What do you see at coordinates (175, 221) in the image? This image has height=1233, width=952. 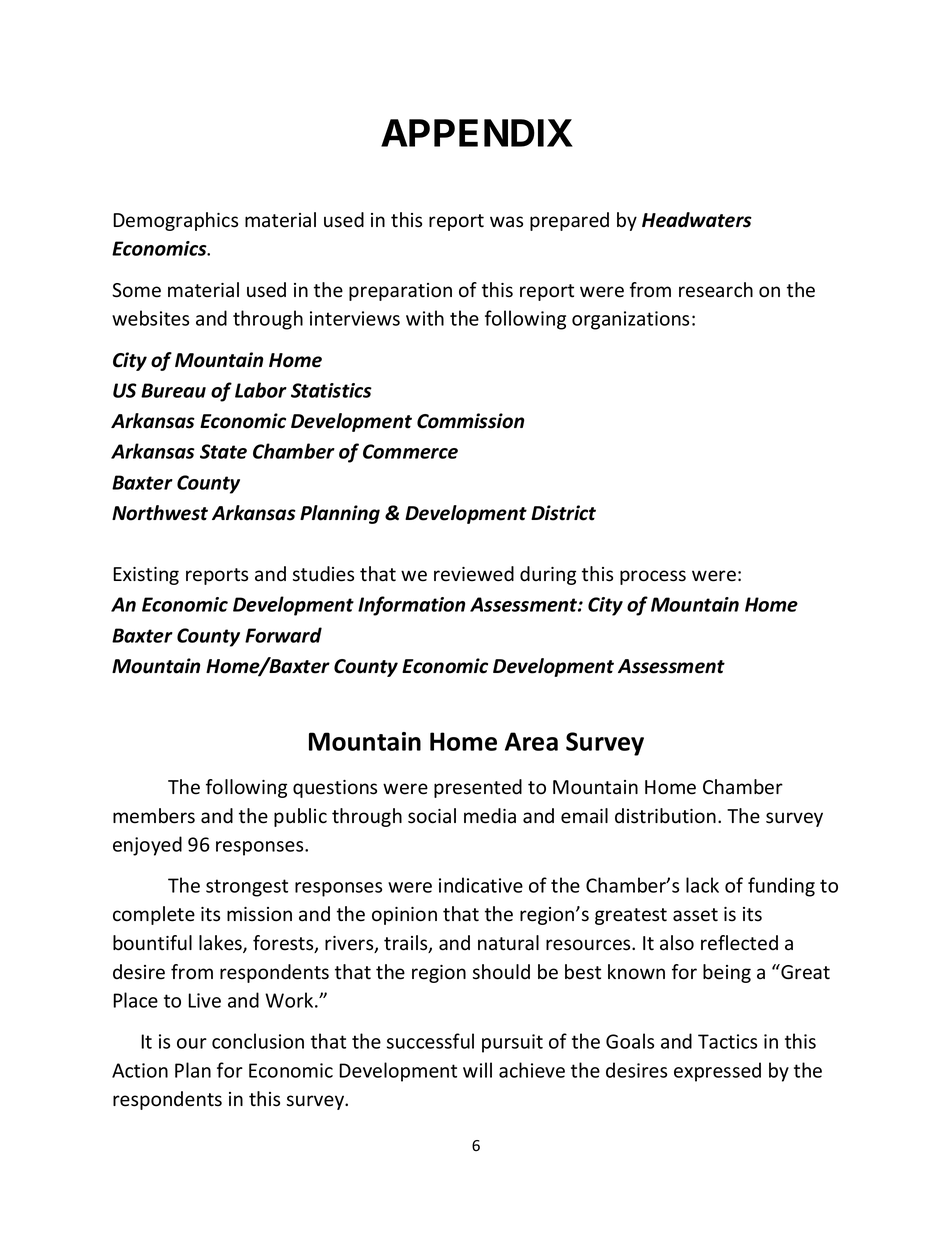 I see `Demographics` at bounding box center [175, 221].
